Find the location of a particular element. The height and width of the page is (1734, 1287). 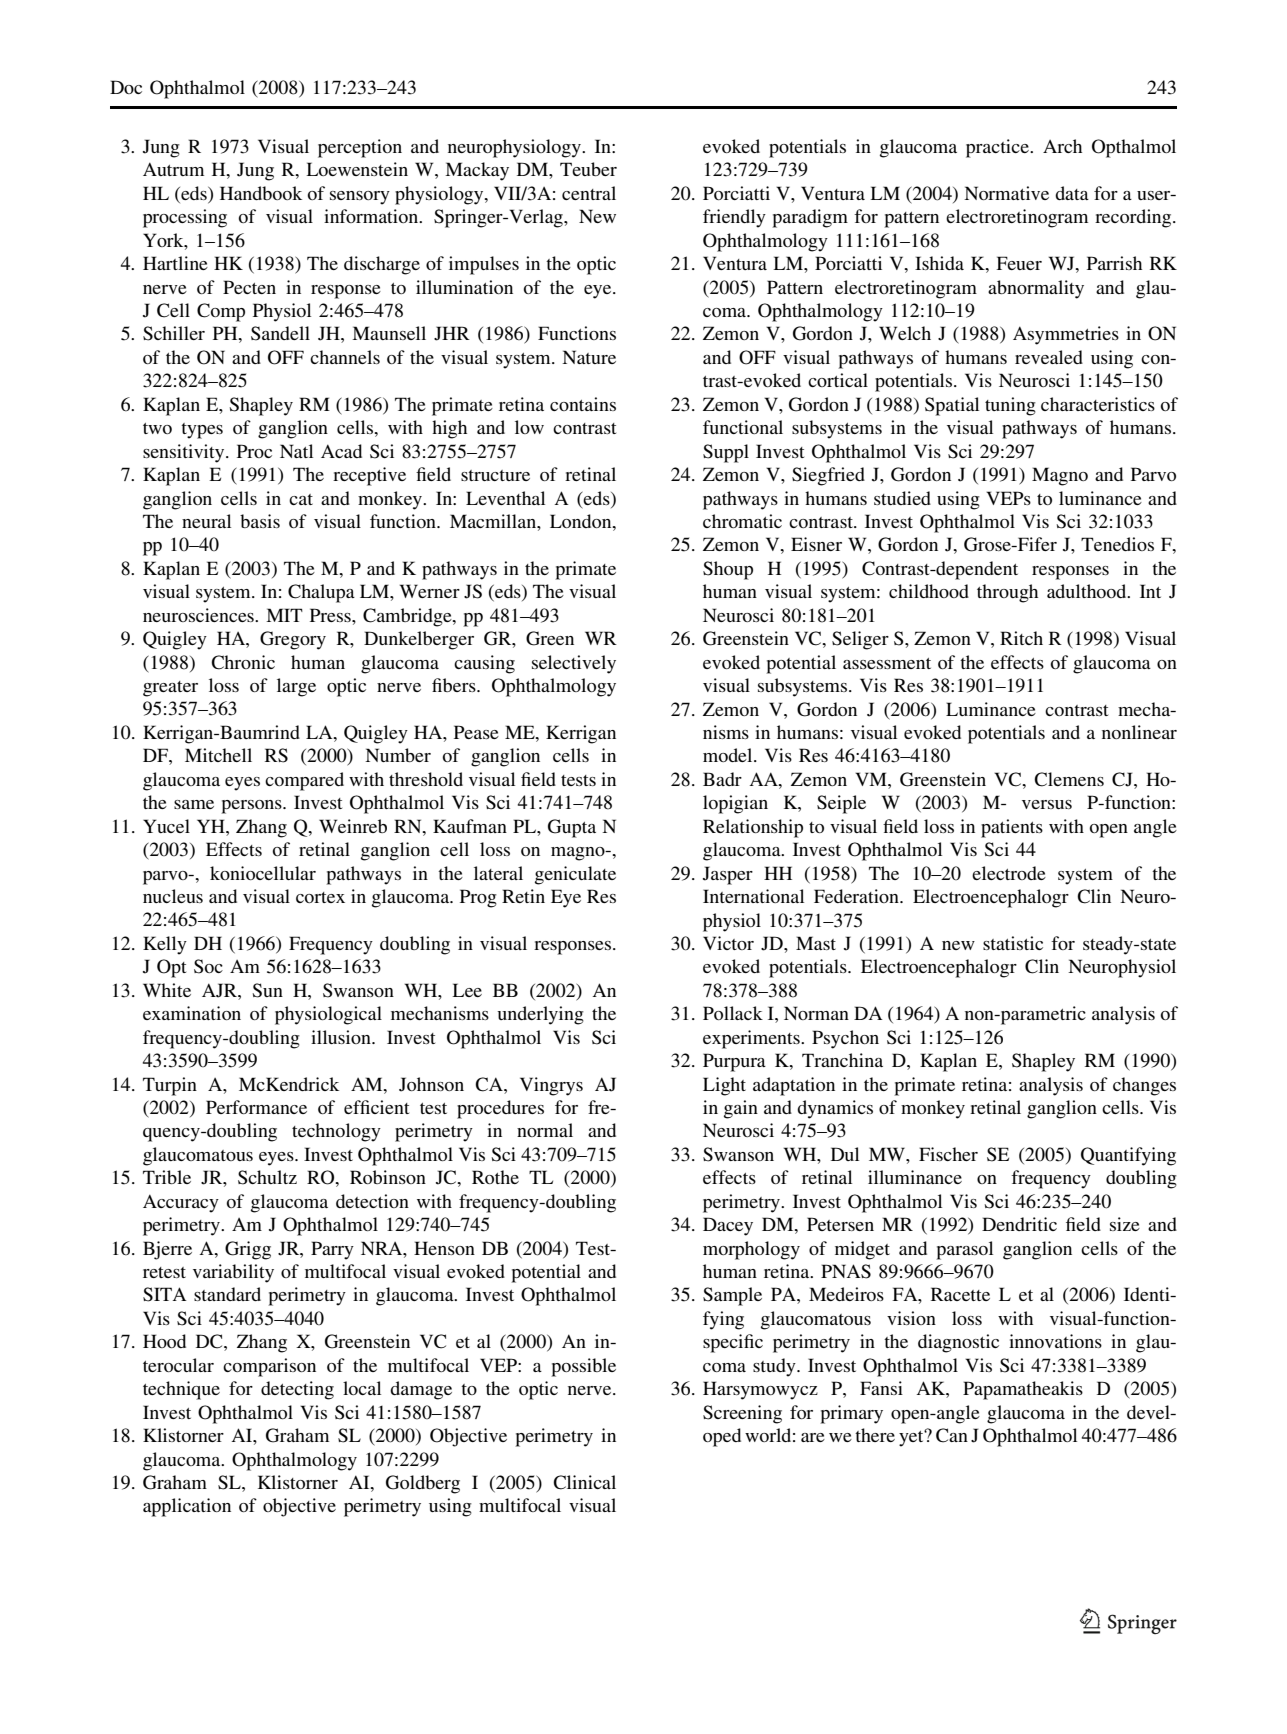

Light is located at coordinates (724, 1086).
